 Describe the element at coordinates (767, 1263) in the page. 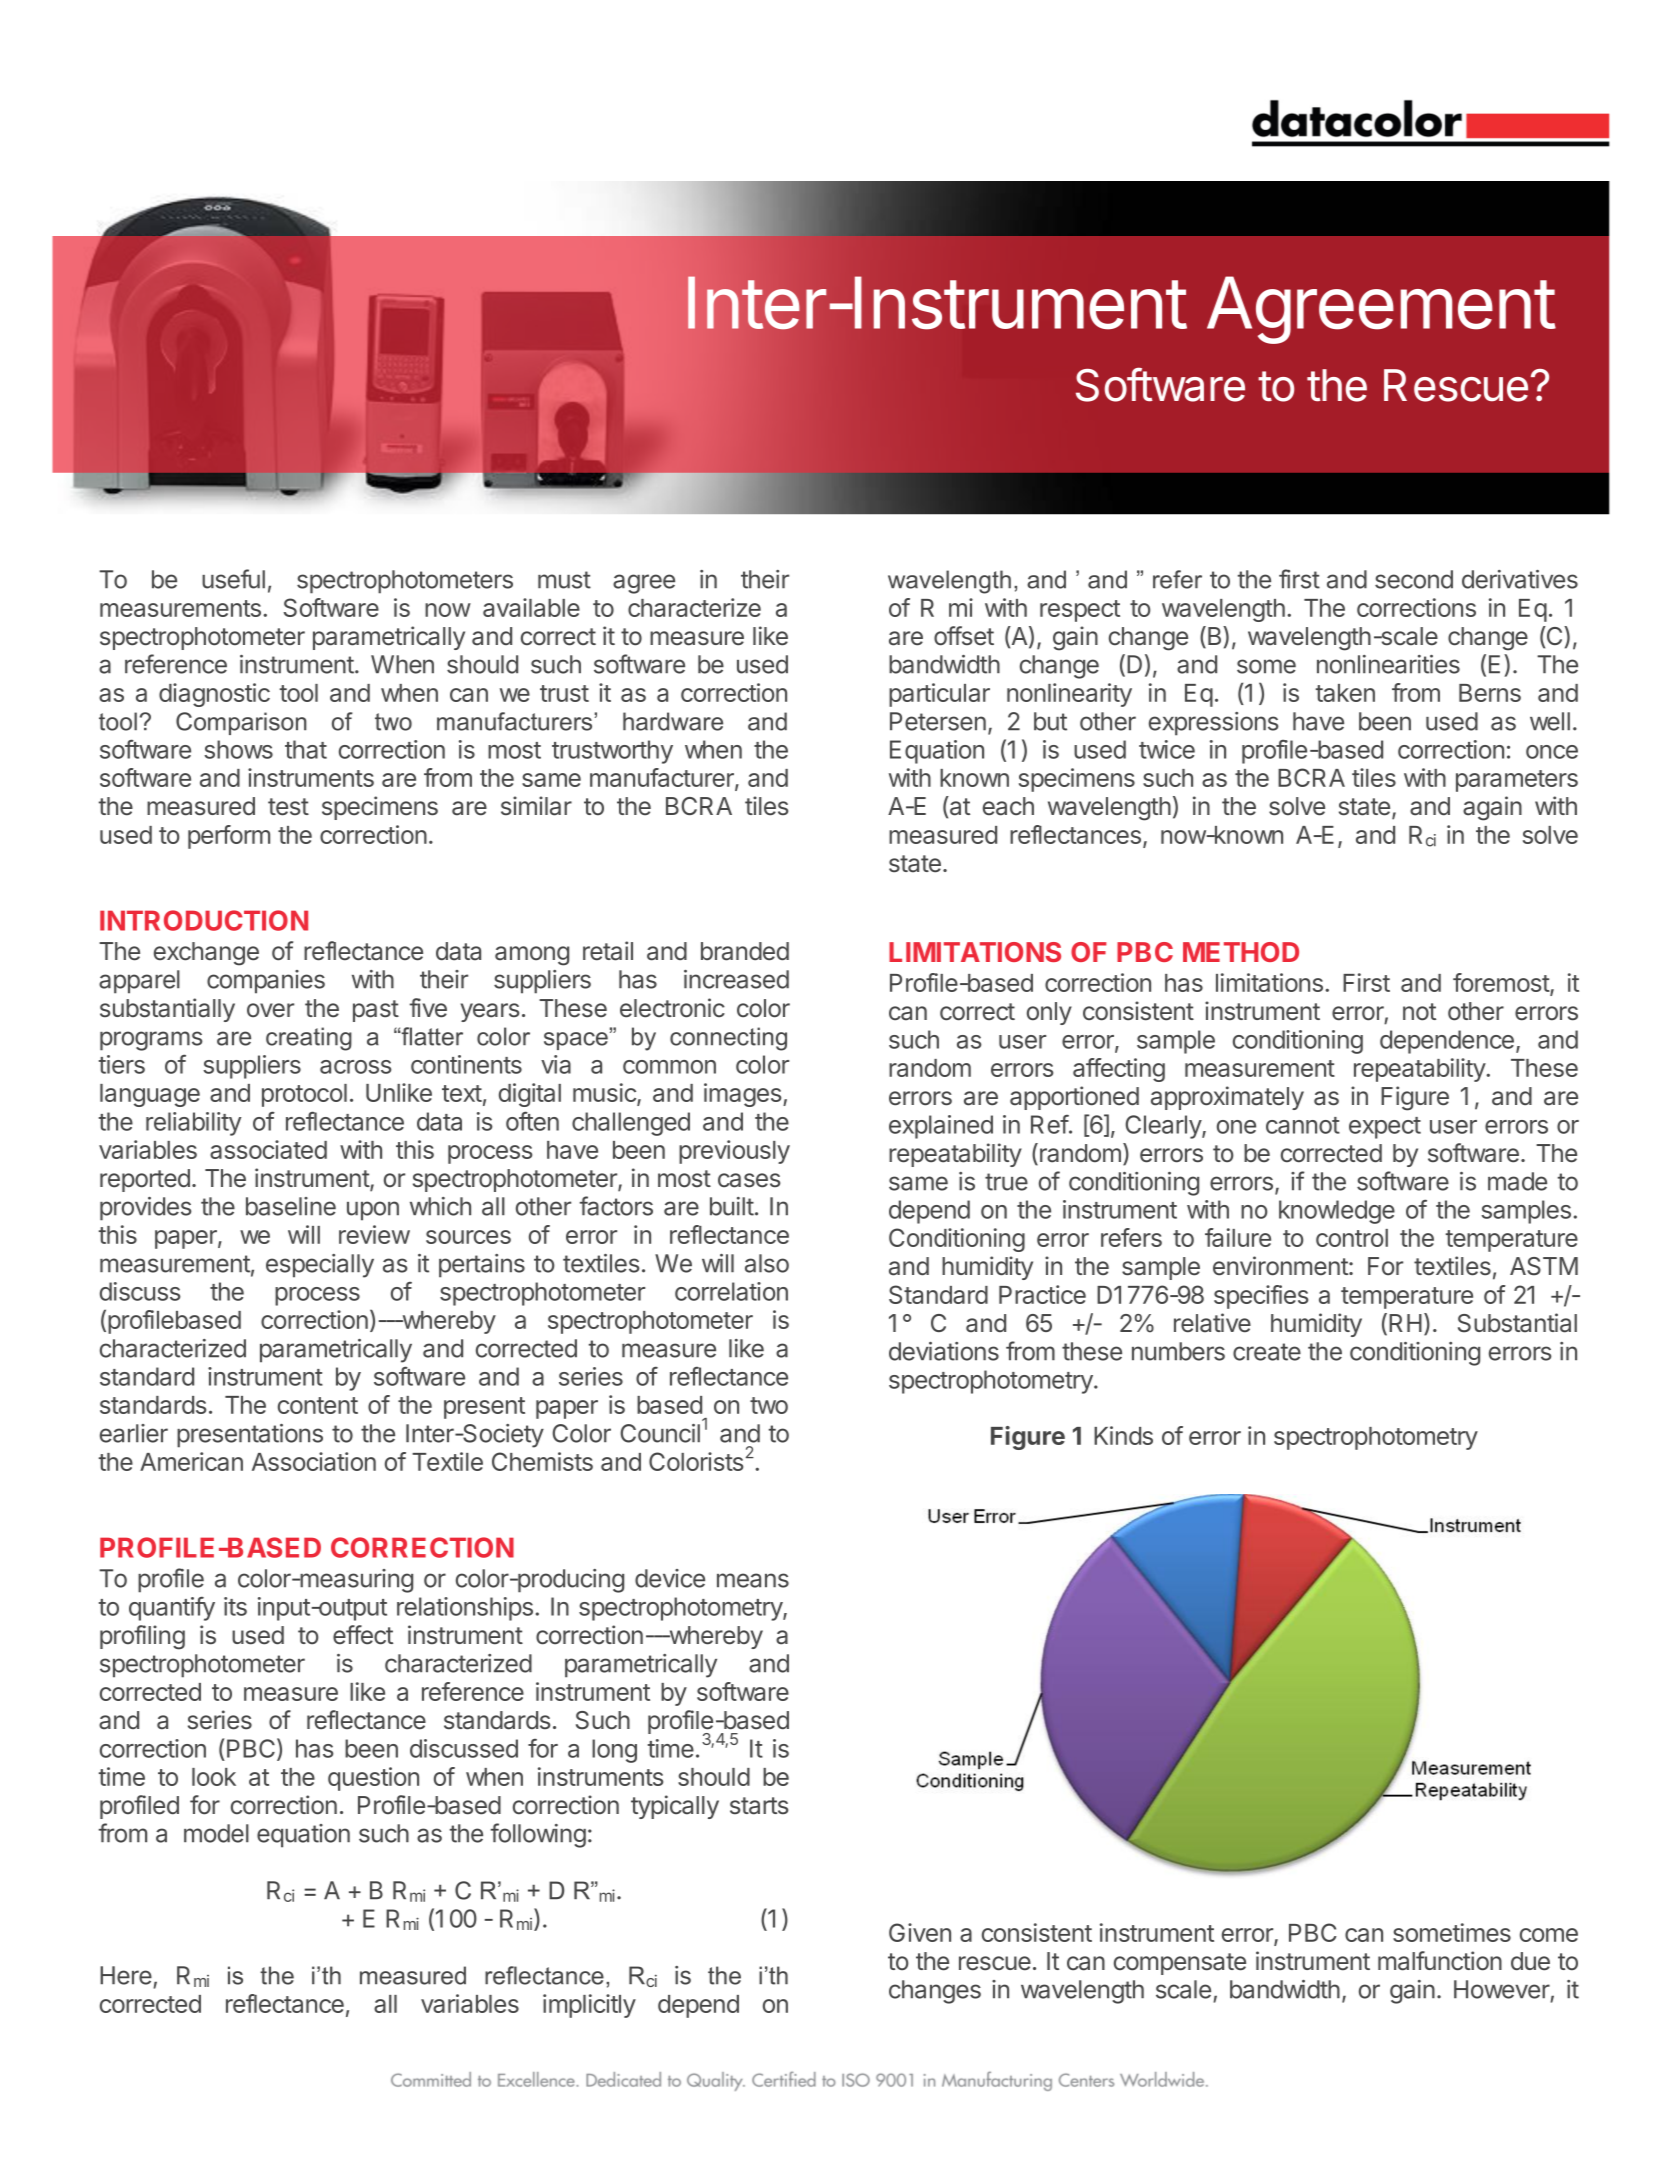

I see `also` at that location.
